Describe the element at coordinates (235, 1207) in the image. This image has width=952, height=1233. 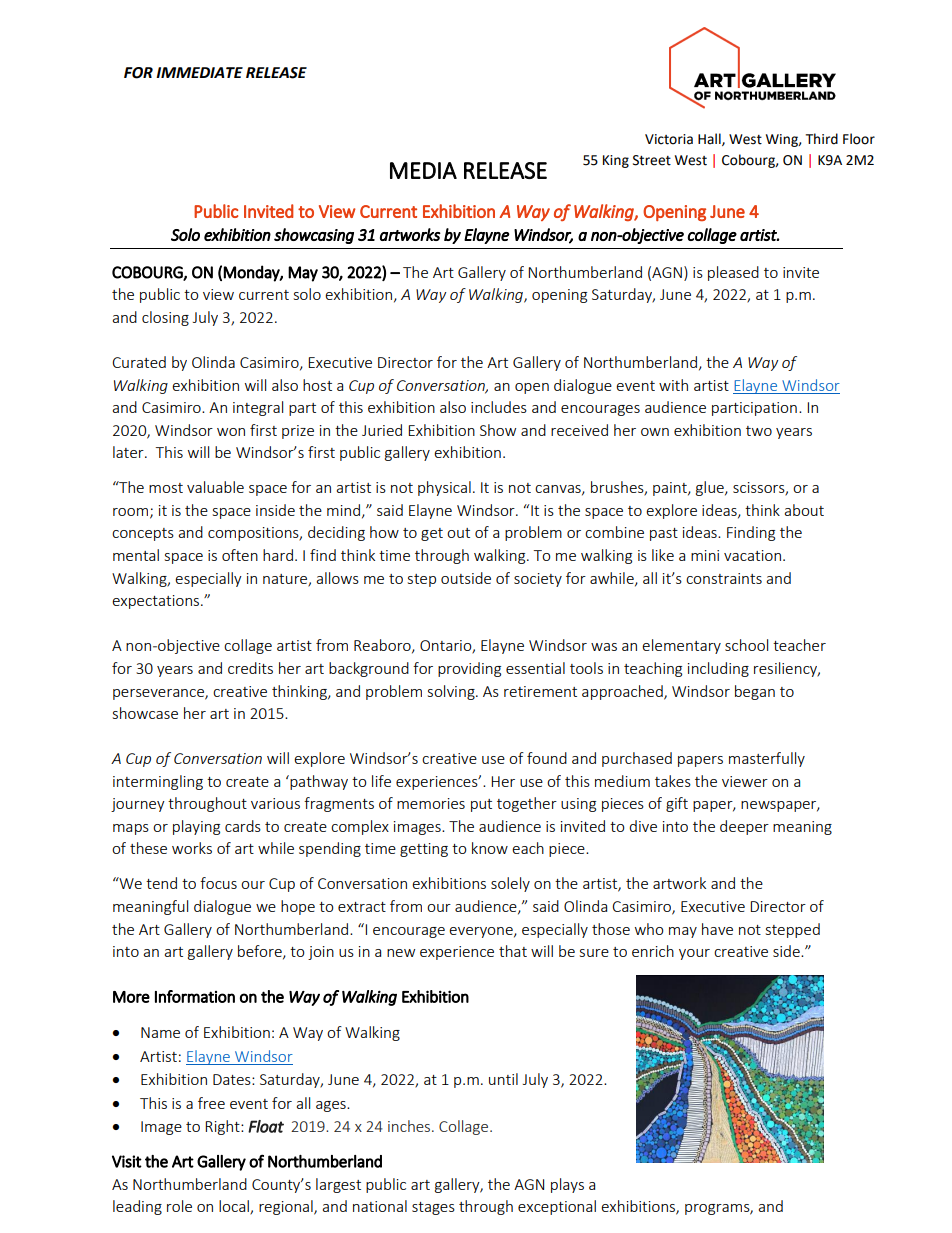
I see `local` at that location.
